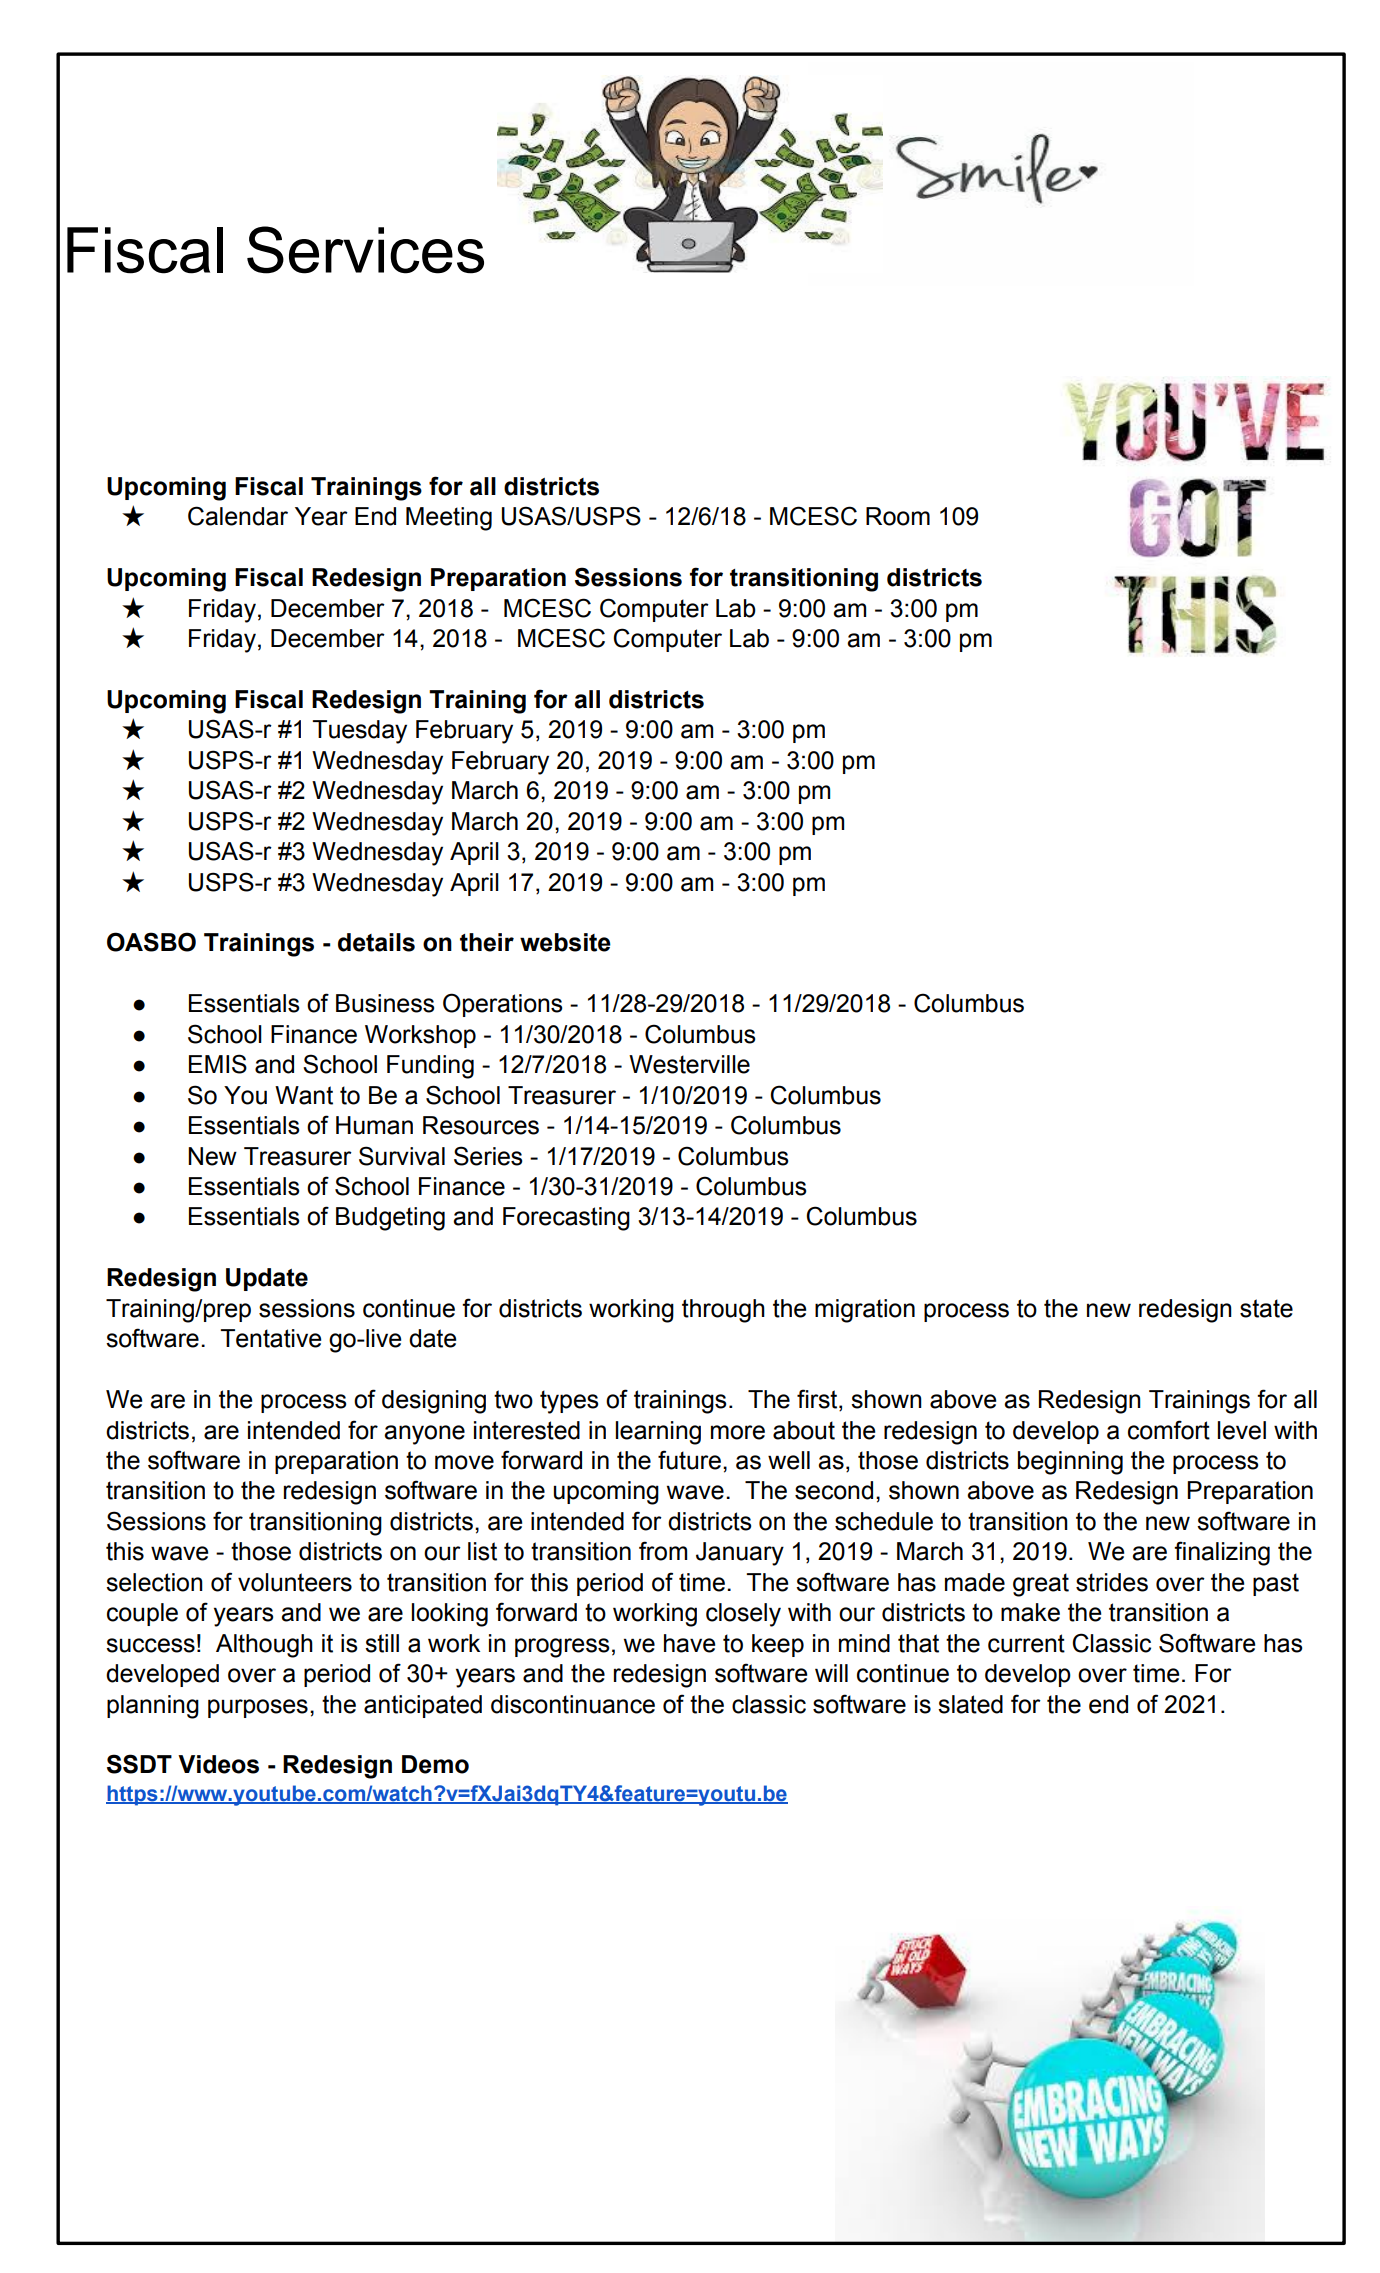 The image size is (1380, 2273). What do you see at coordinates (1266, 1308) in the screenshot?
I see `state` at bounding box center [1266, 1308].
